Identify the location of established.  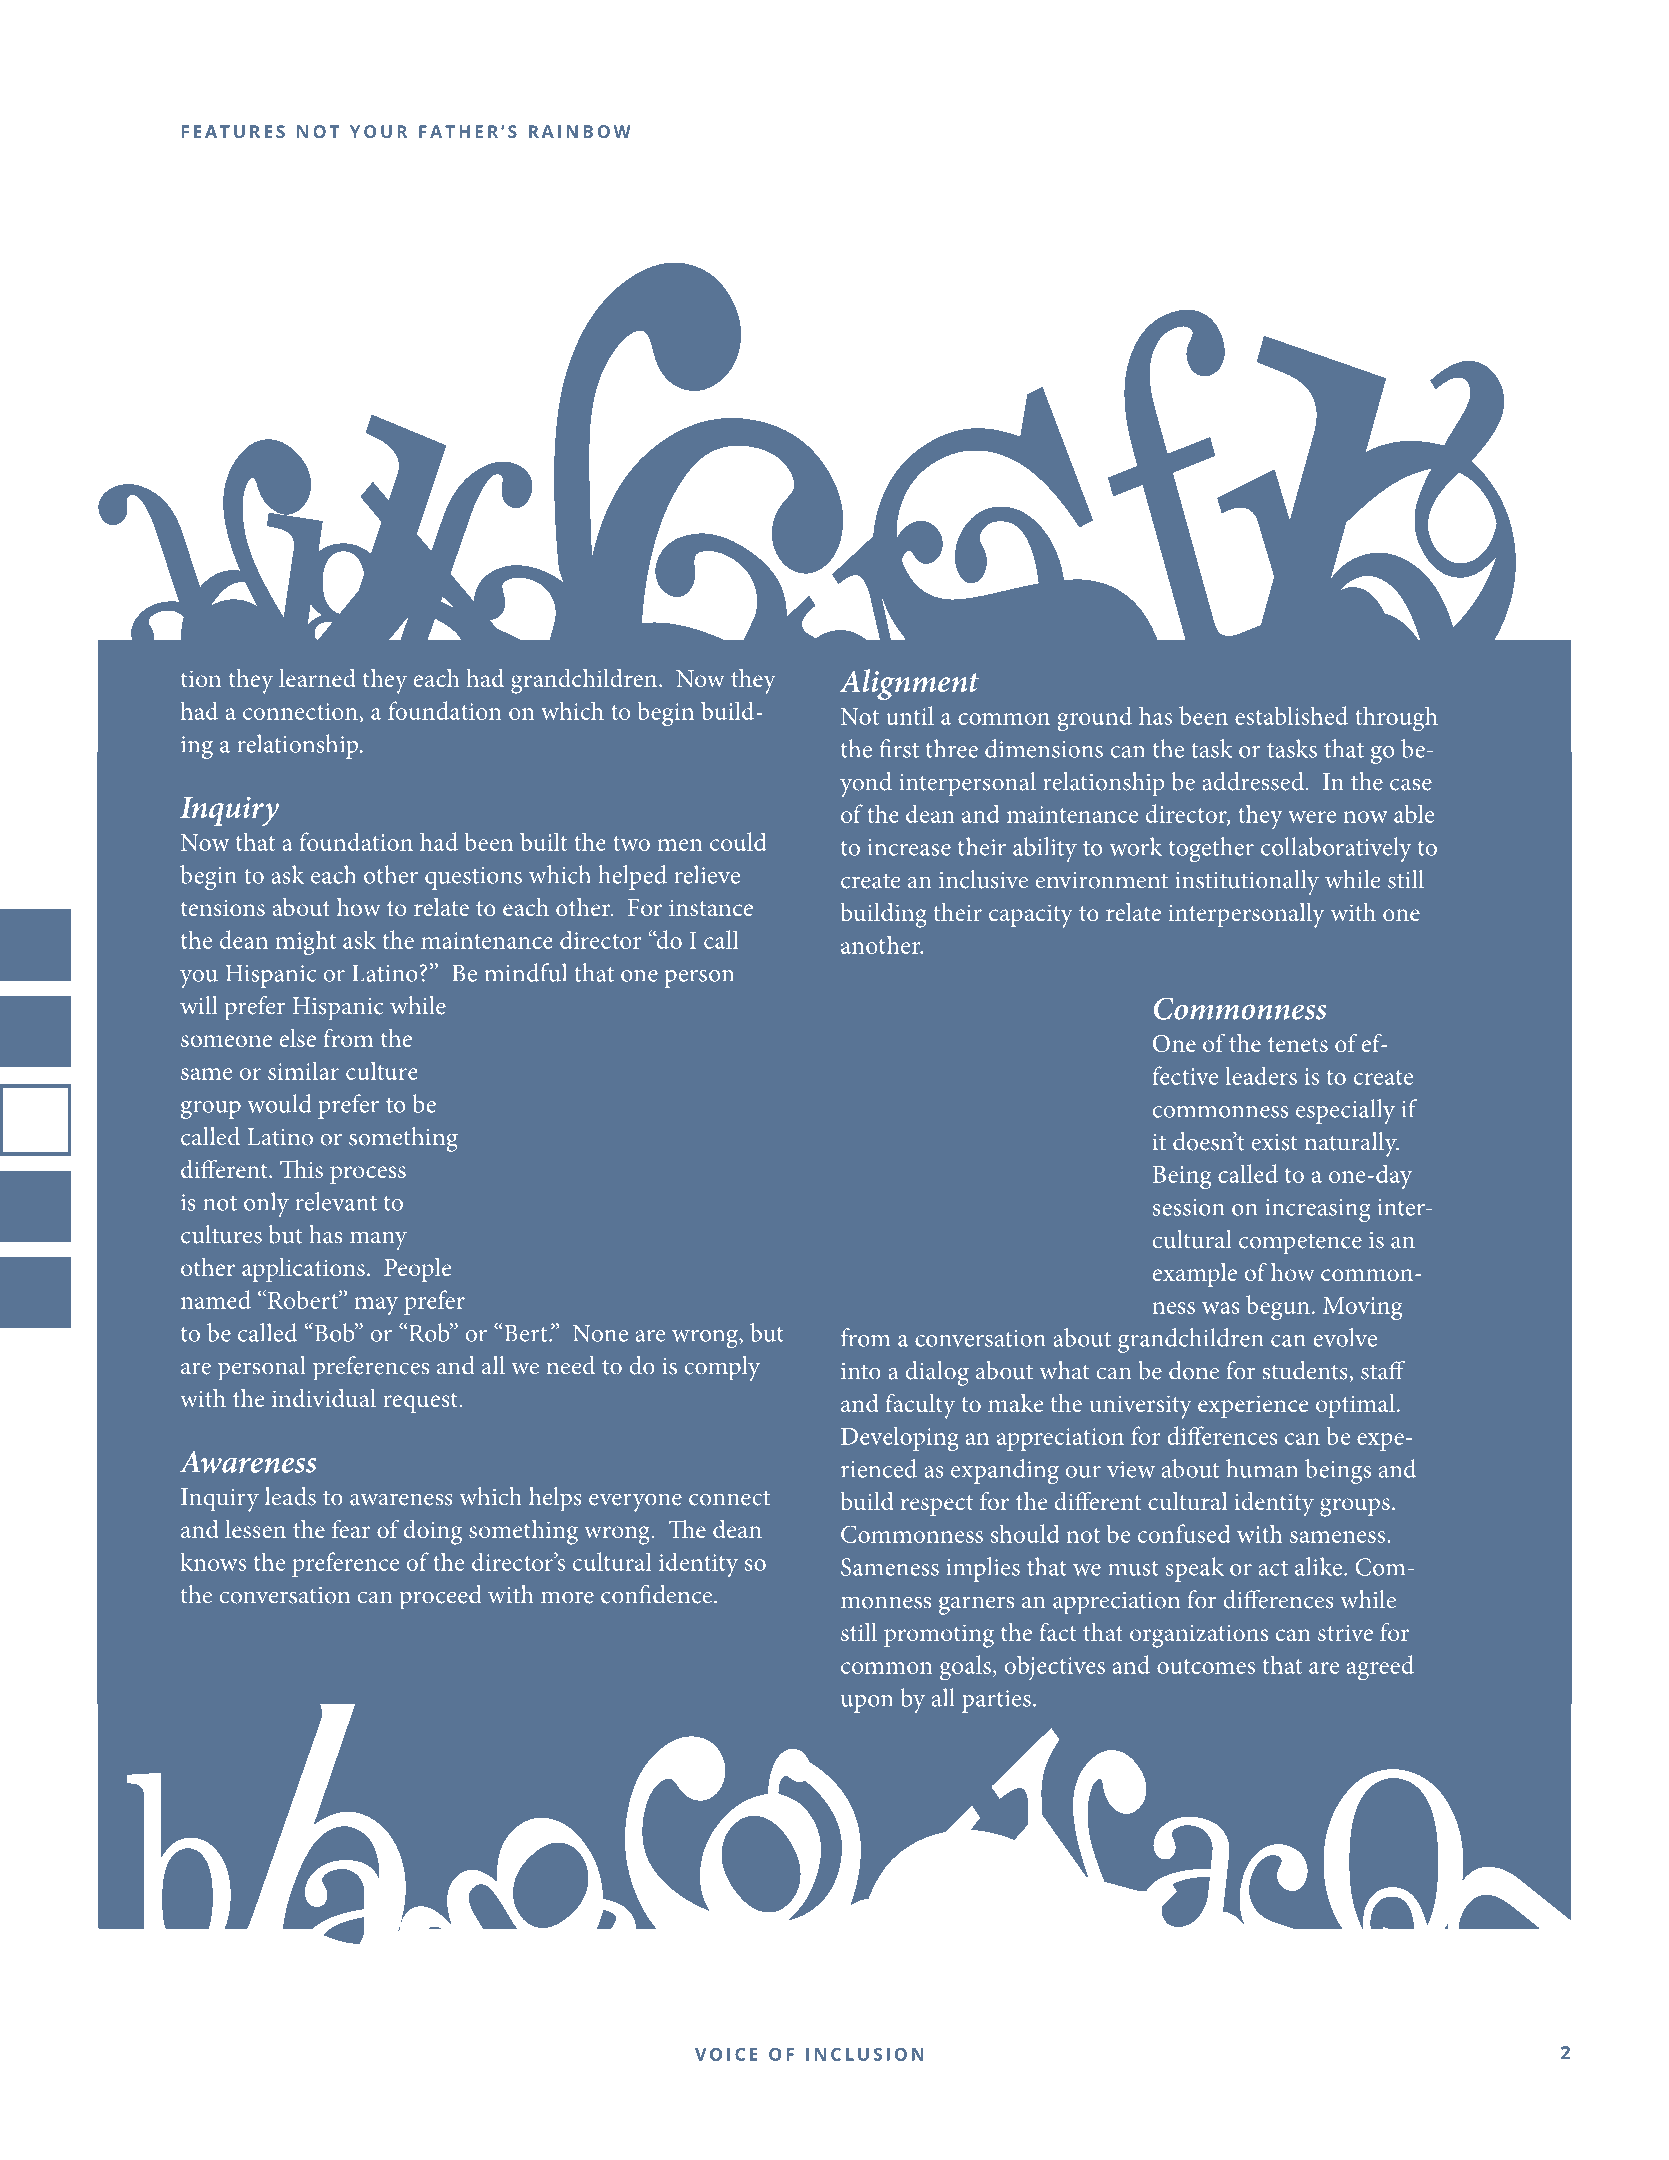
(1291, 715).
